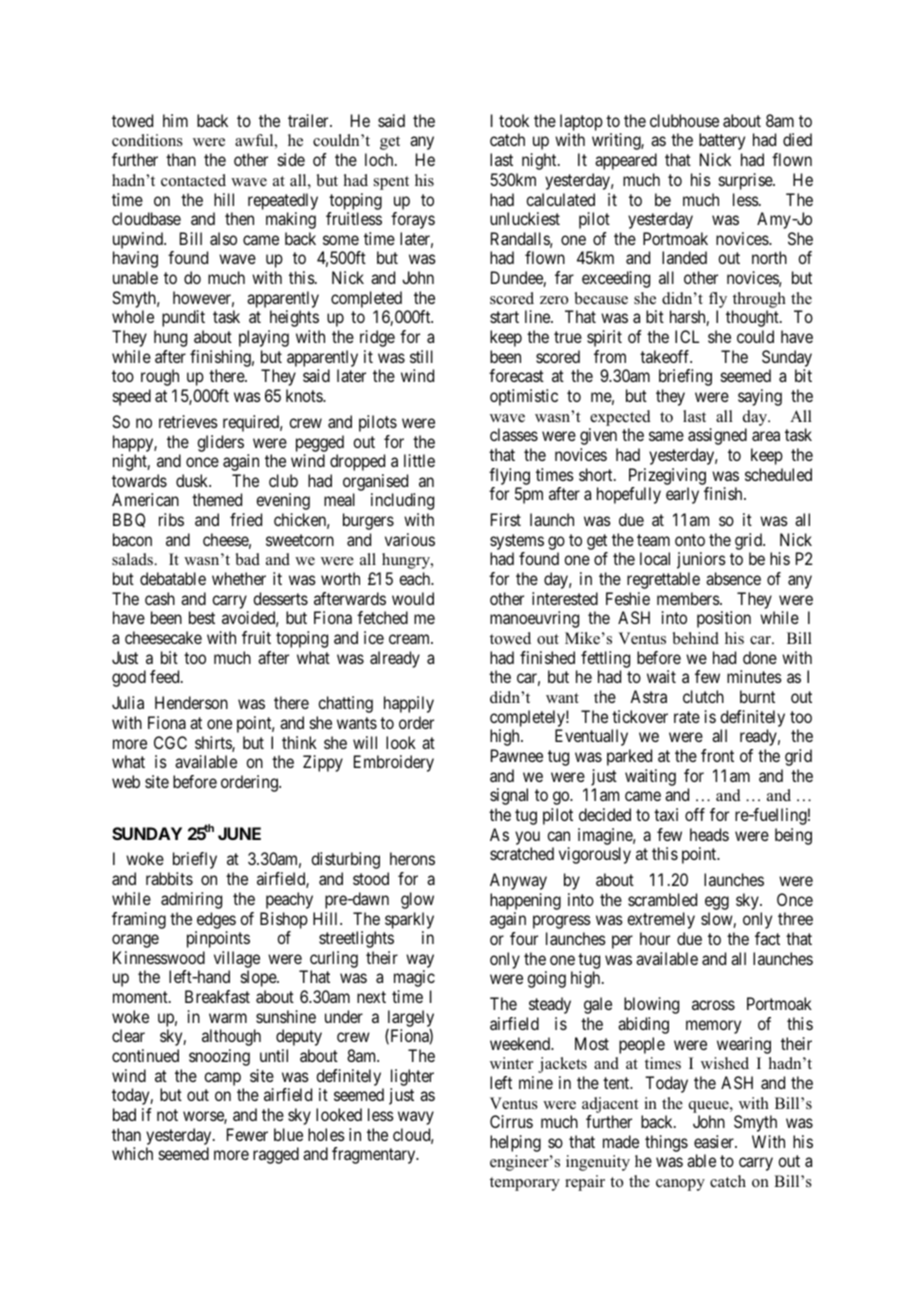  Describe the element at coordinates (722, 141) in the page. I see `battery` at that location.
